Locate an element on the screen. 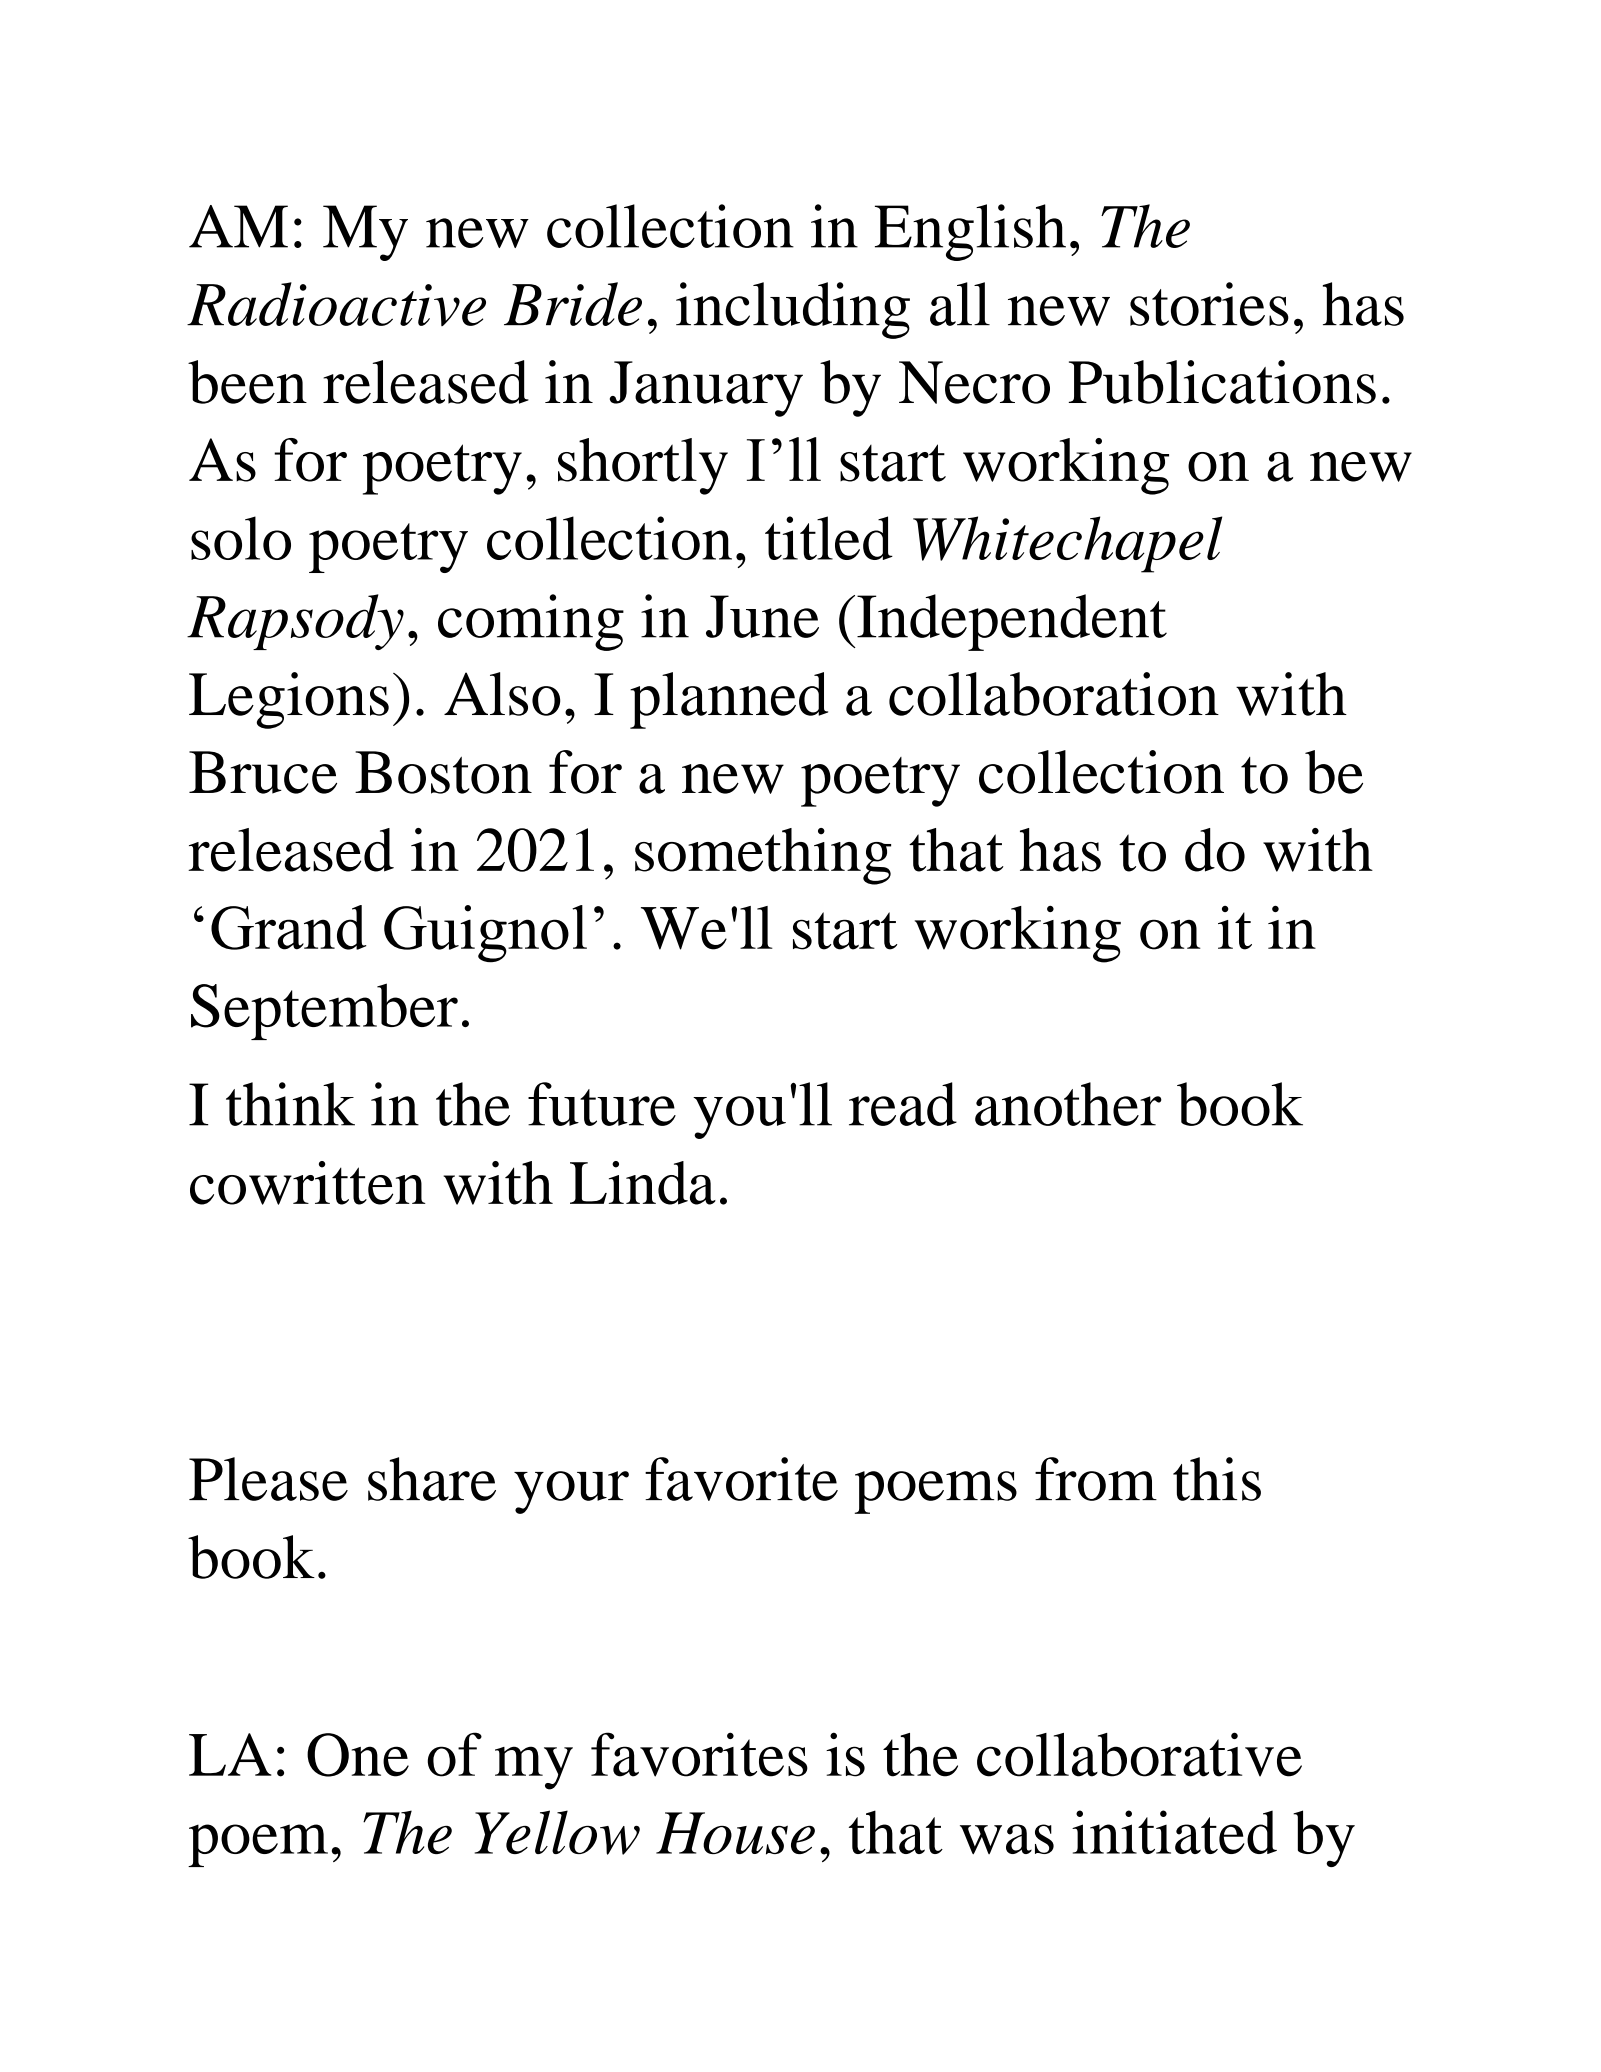 This screenshot has height=2072, width=1601. Boston is located at coordinates (443, 772).
